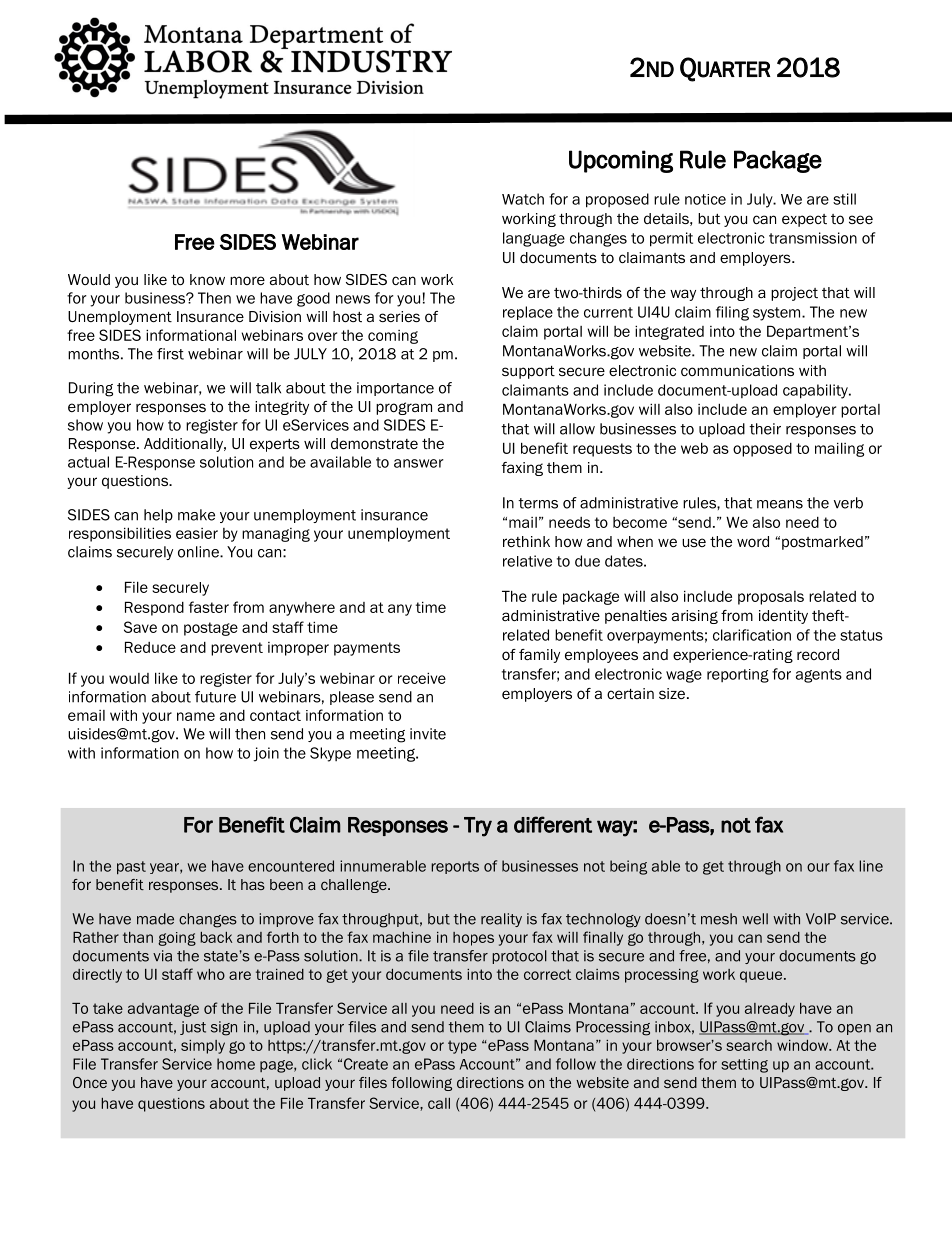  I want to click on means, so click(780, 504).
